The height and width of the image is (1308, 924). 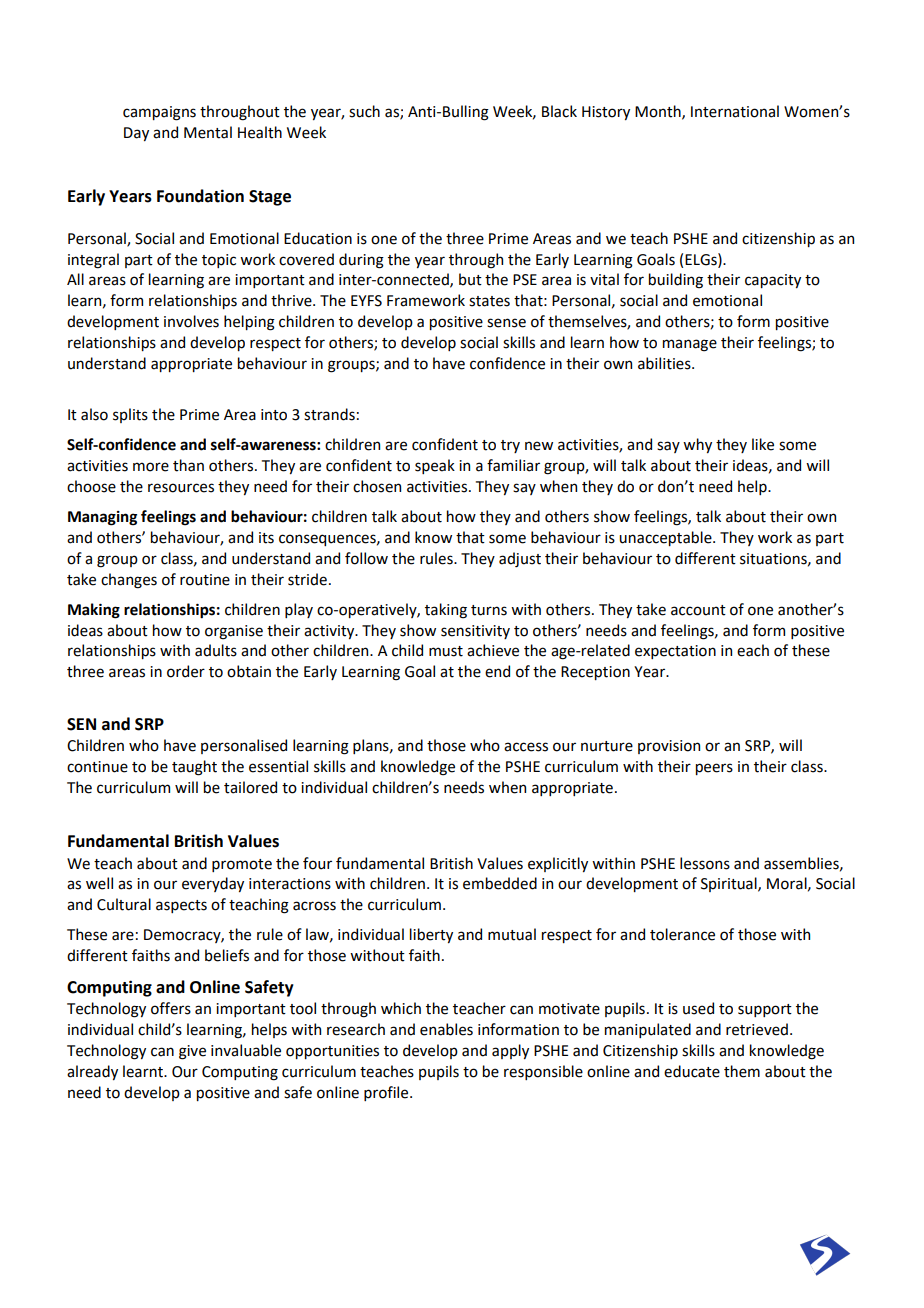 I want to click on taught, so click(x=194, y=768).
